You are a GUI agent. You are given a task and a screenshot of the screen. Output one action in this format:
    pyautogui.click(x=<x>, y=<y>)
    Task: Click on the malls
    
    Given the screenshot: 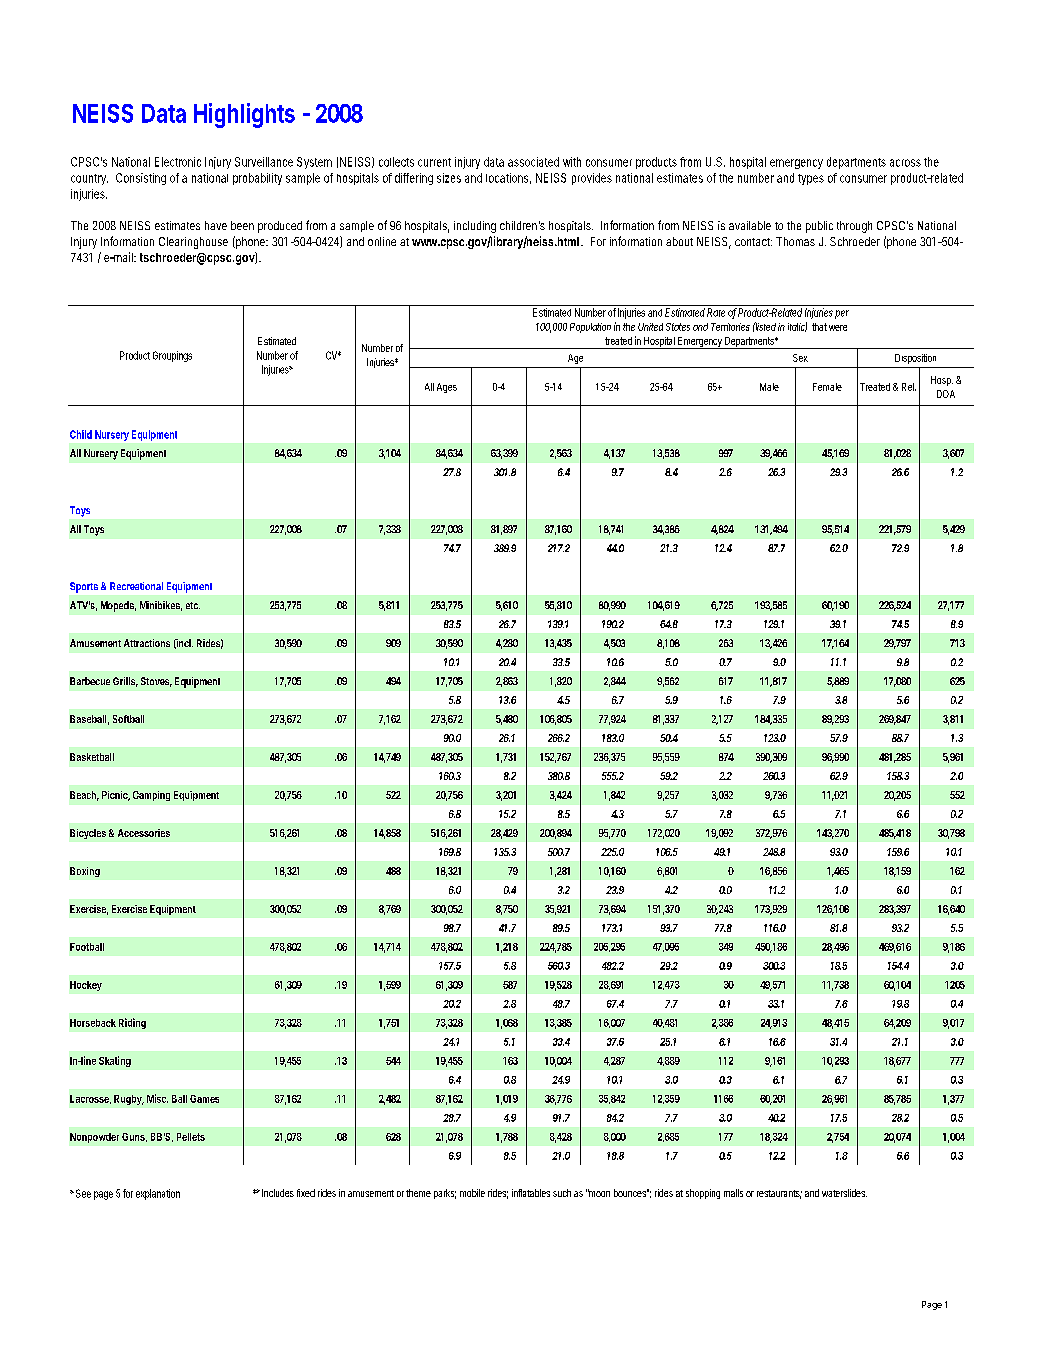 What is the action you would take?
    pyautogui.click(x=733, y=1193)
